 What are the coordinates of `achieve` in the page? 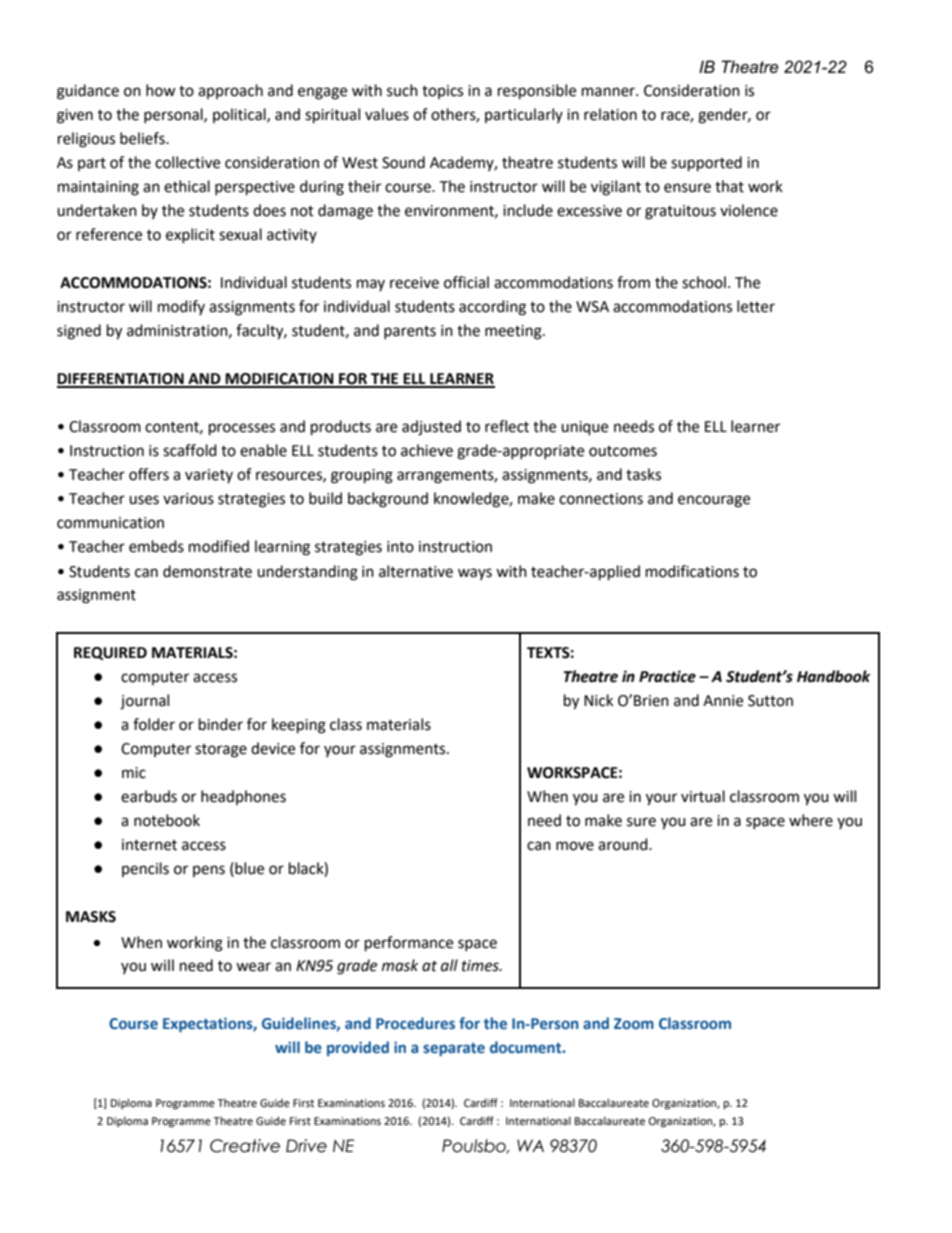 It's located at (427, 450).
